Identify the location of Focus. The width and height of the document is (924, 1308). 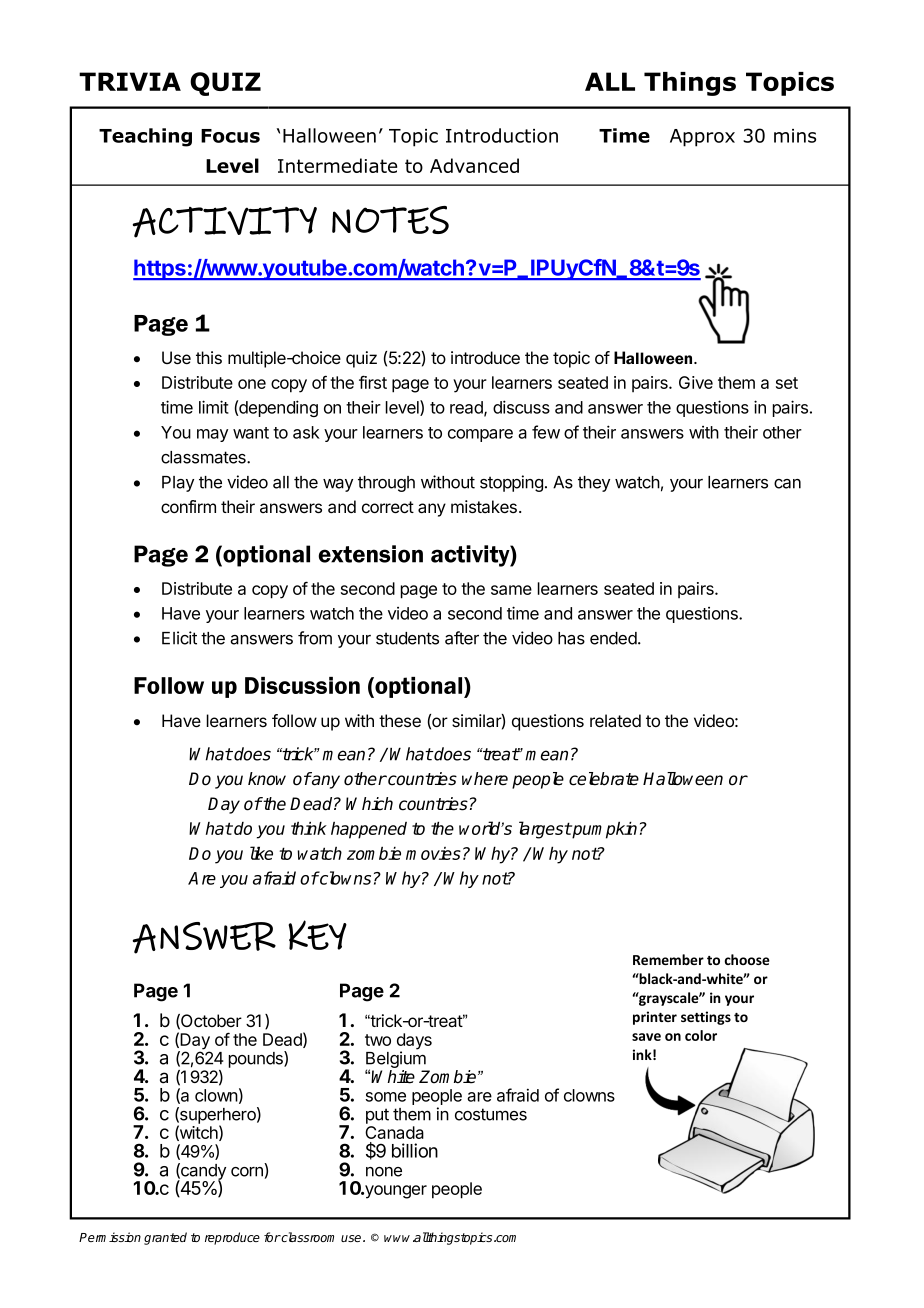
(230, 136).
